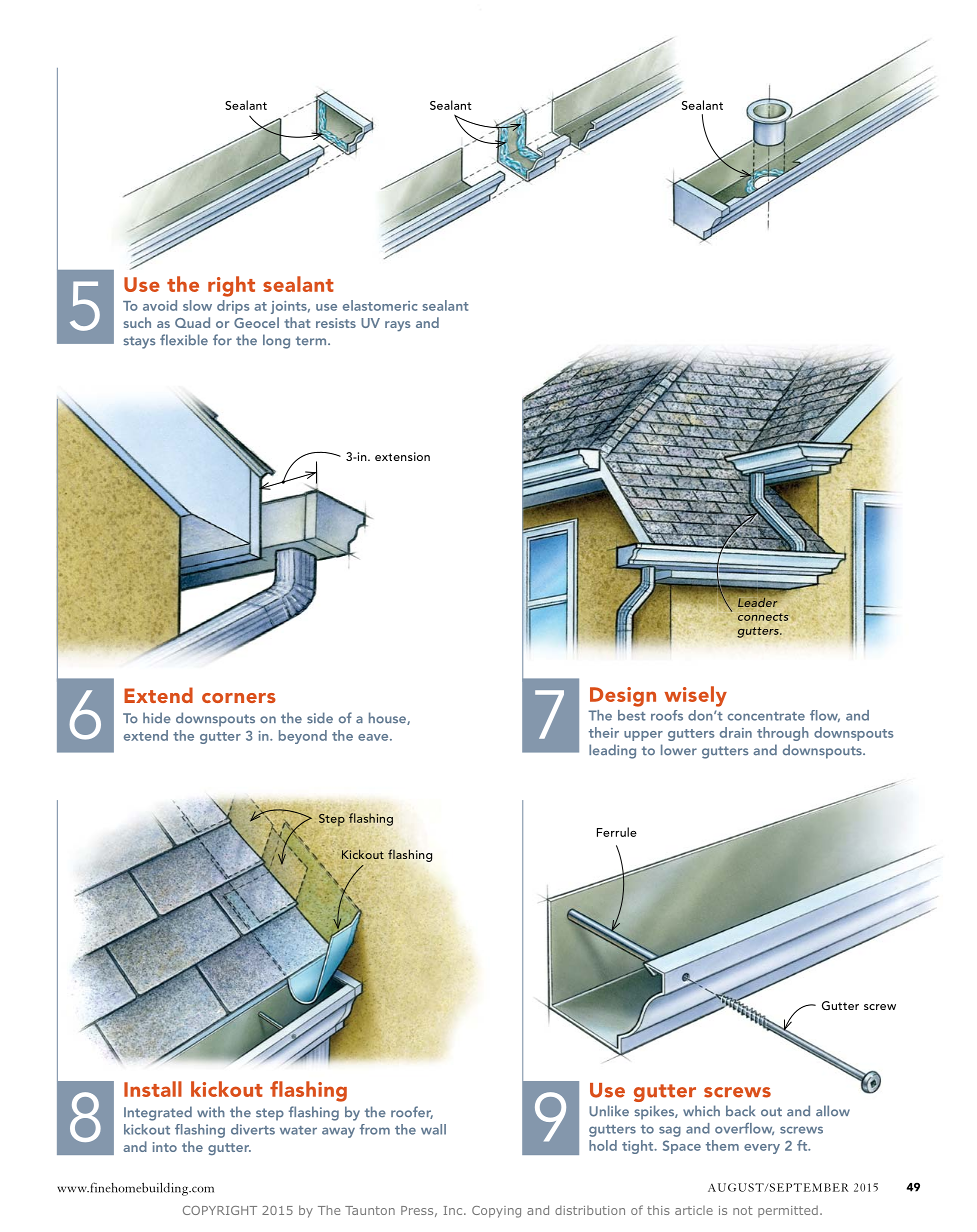 Image resolution: width=977 pixels, height=1232 pixels. What do you see at coordinates (402, 456) in the image?
I see `extension` at bounding box center [402, 456].
